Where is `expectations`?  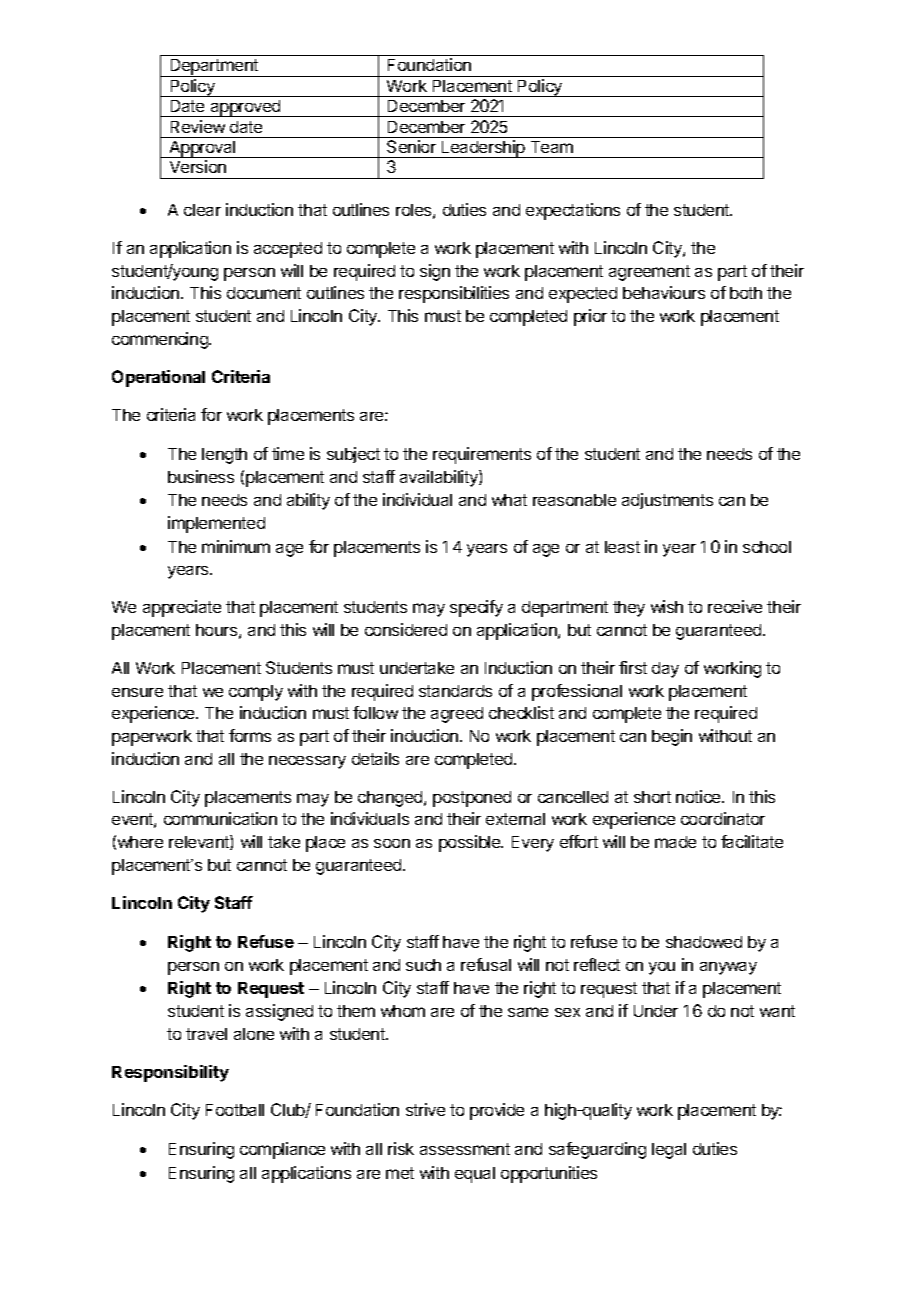 expectations is located at coordinates (573, 211).
